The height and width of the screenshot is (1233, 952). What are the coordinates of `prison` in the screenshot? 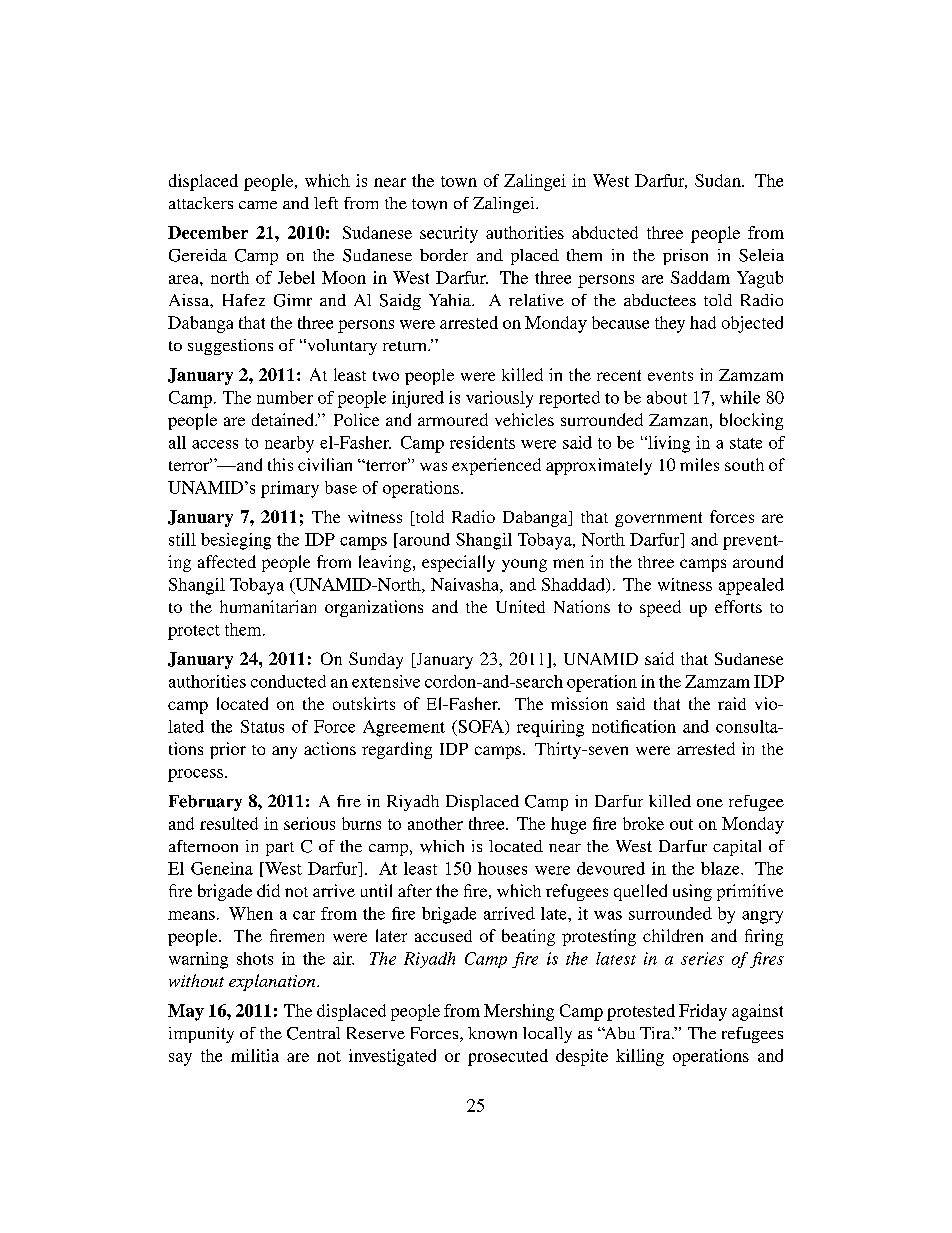 It's located at (685, 257).
